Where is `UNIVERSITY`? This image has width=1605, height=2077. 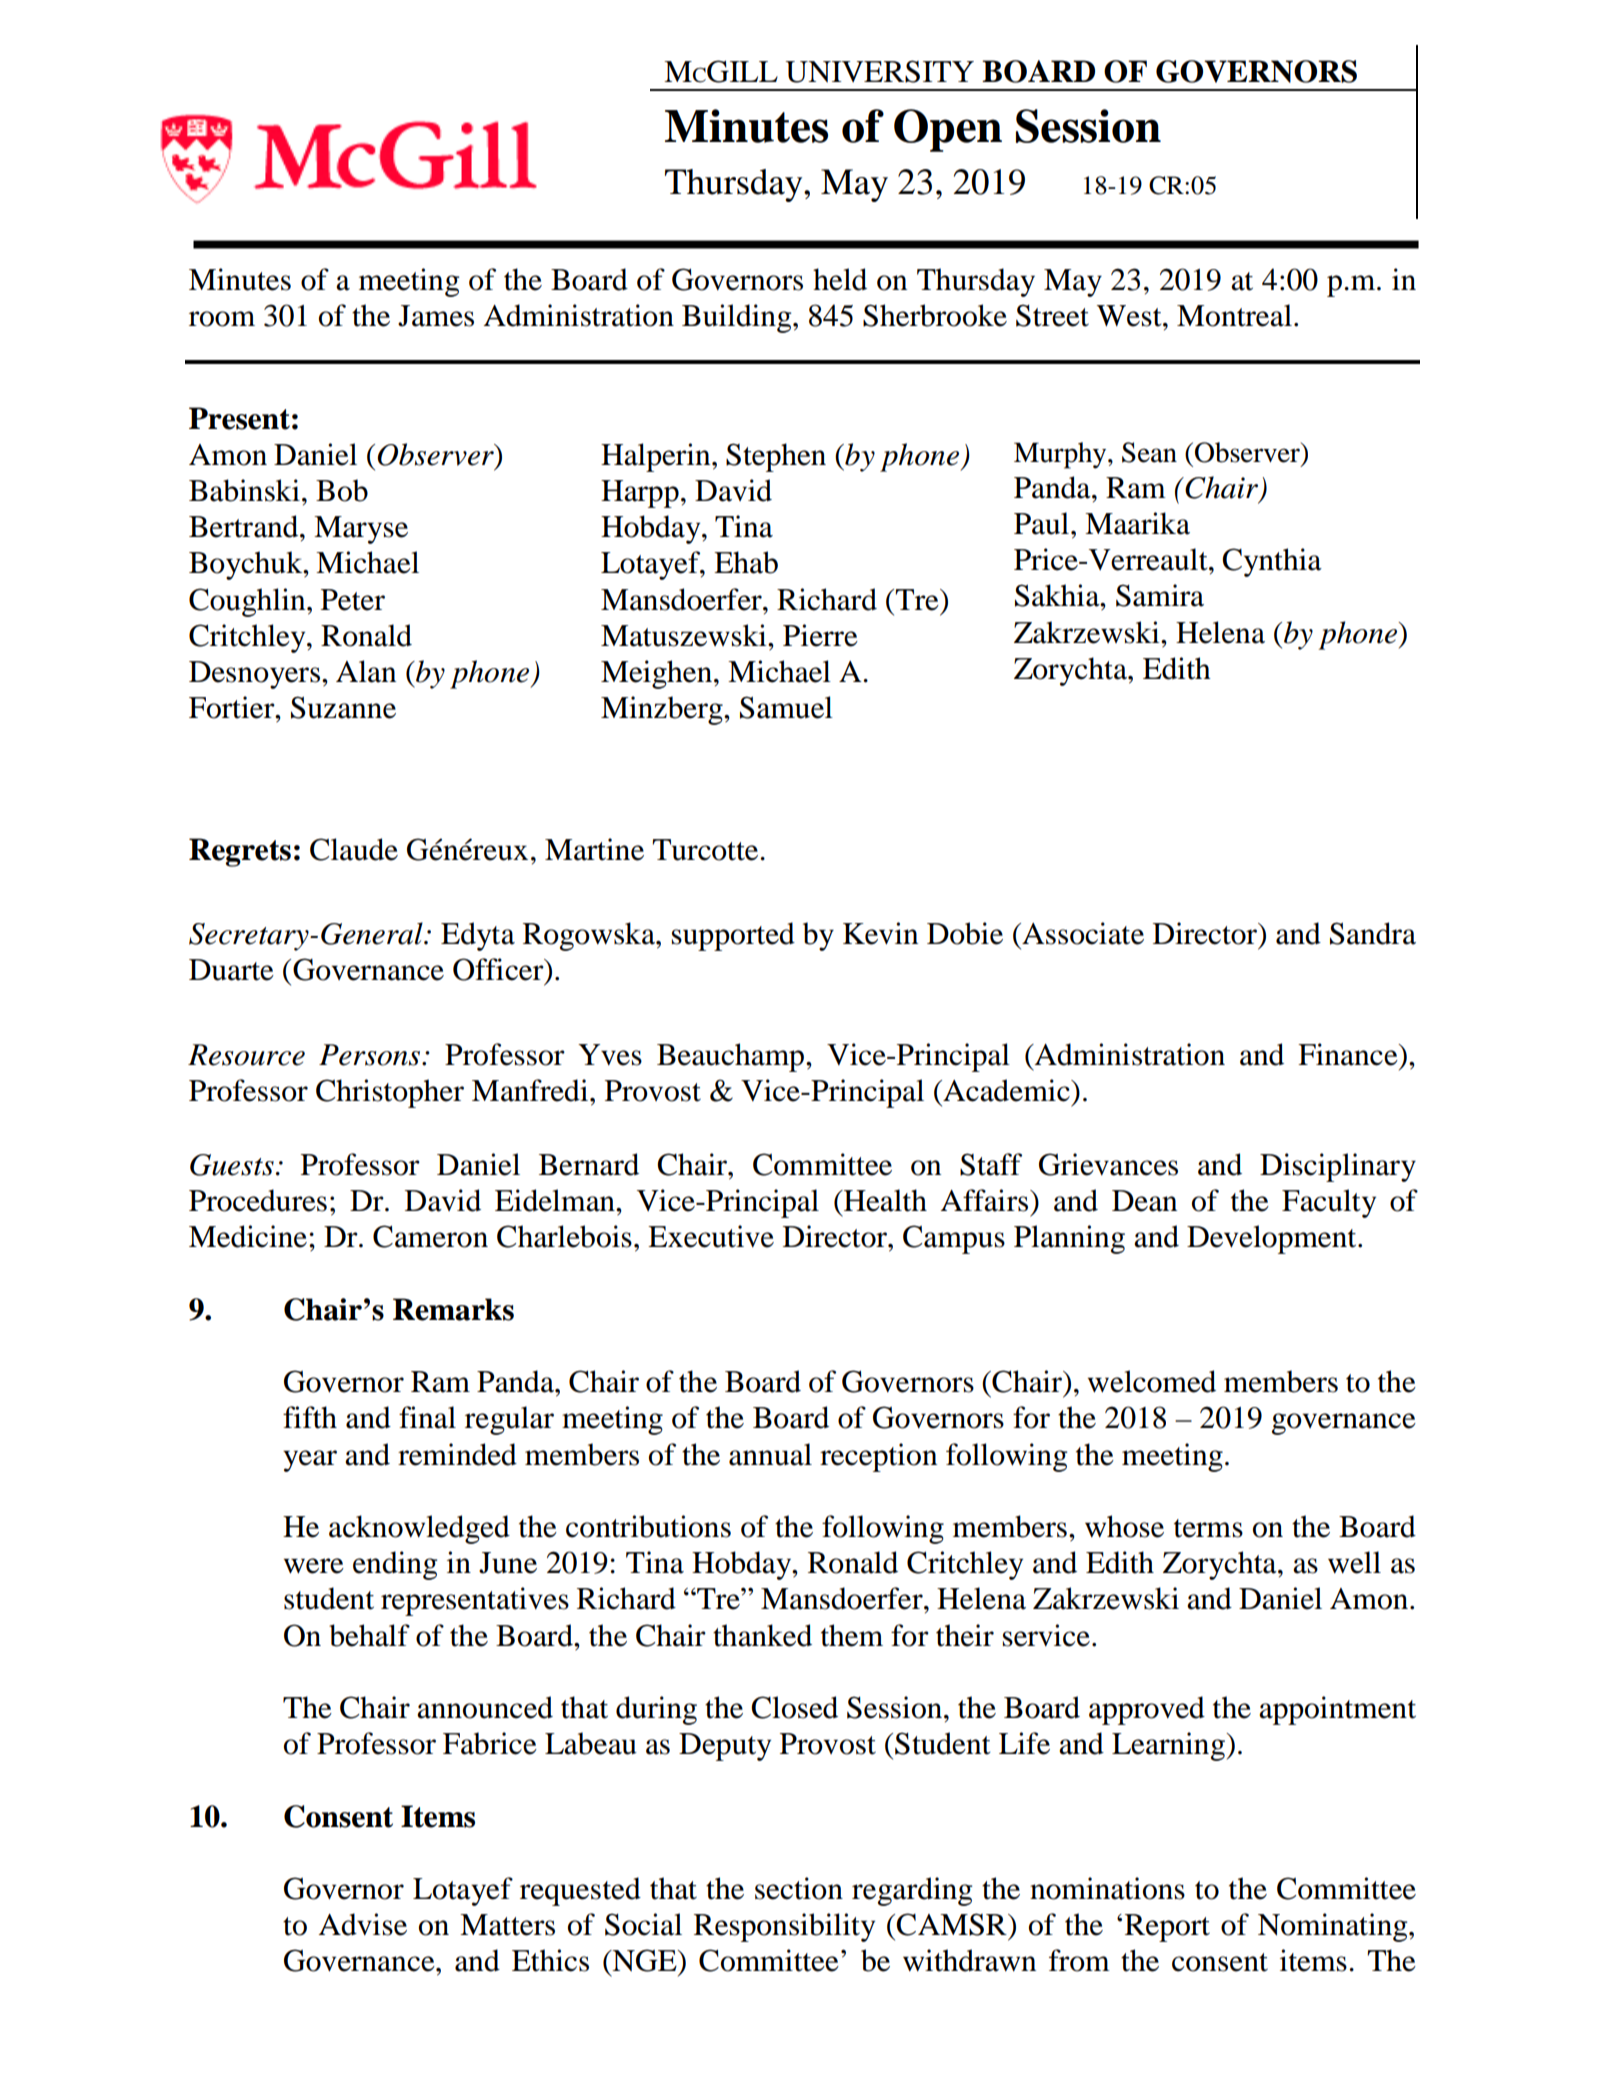
UNIVERSITY is located at coordinates (879, 71).
